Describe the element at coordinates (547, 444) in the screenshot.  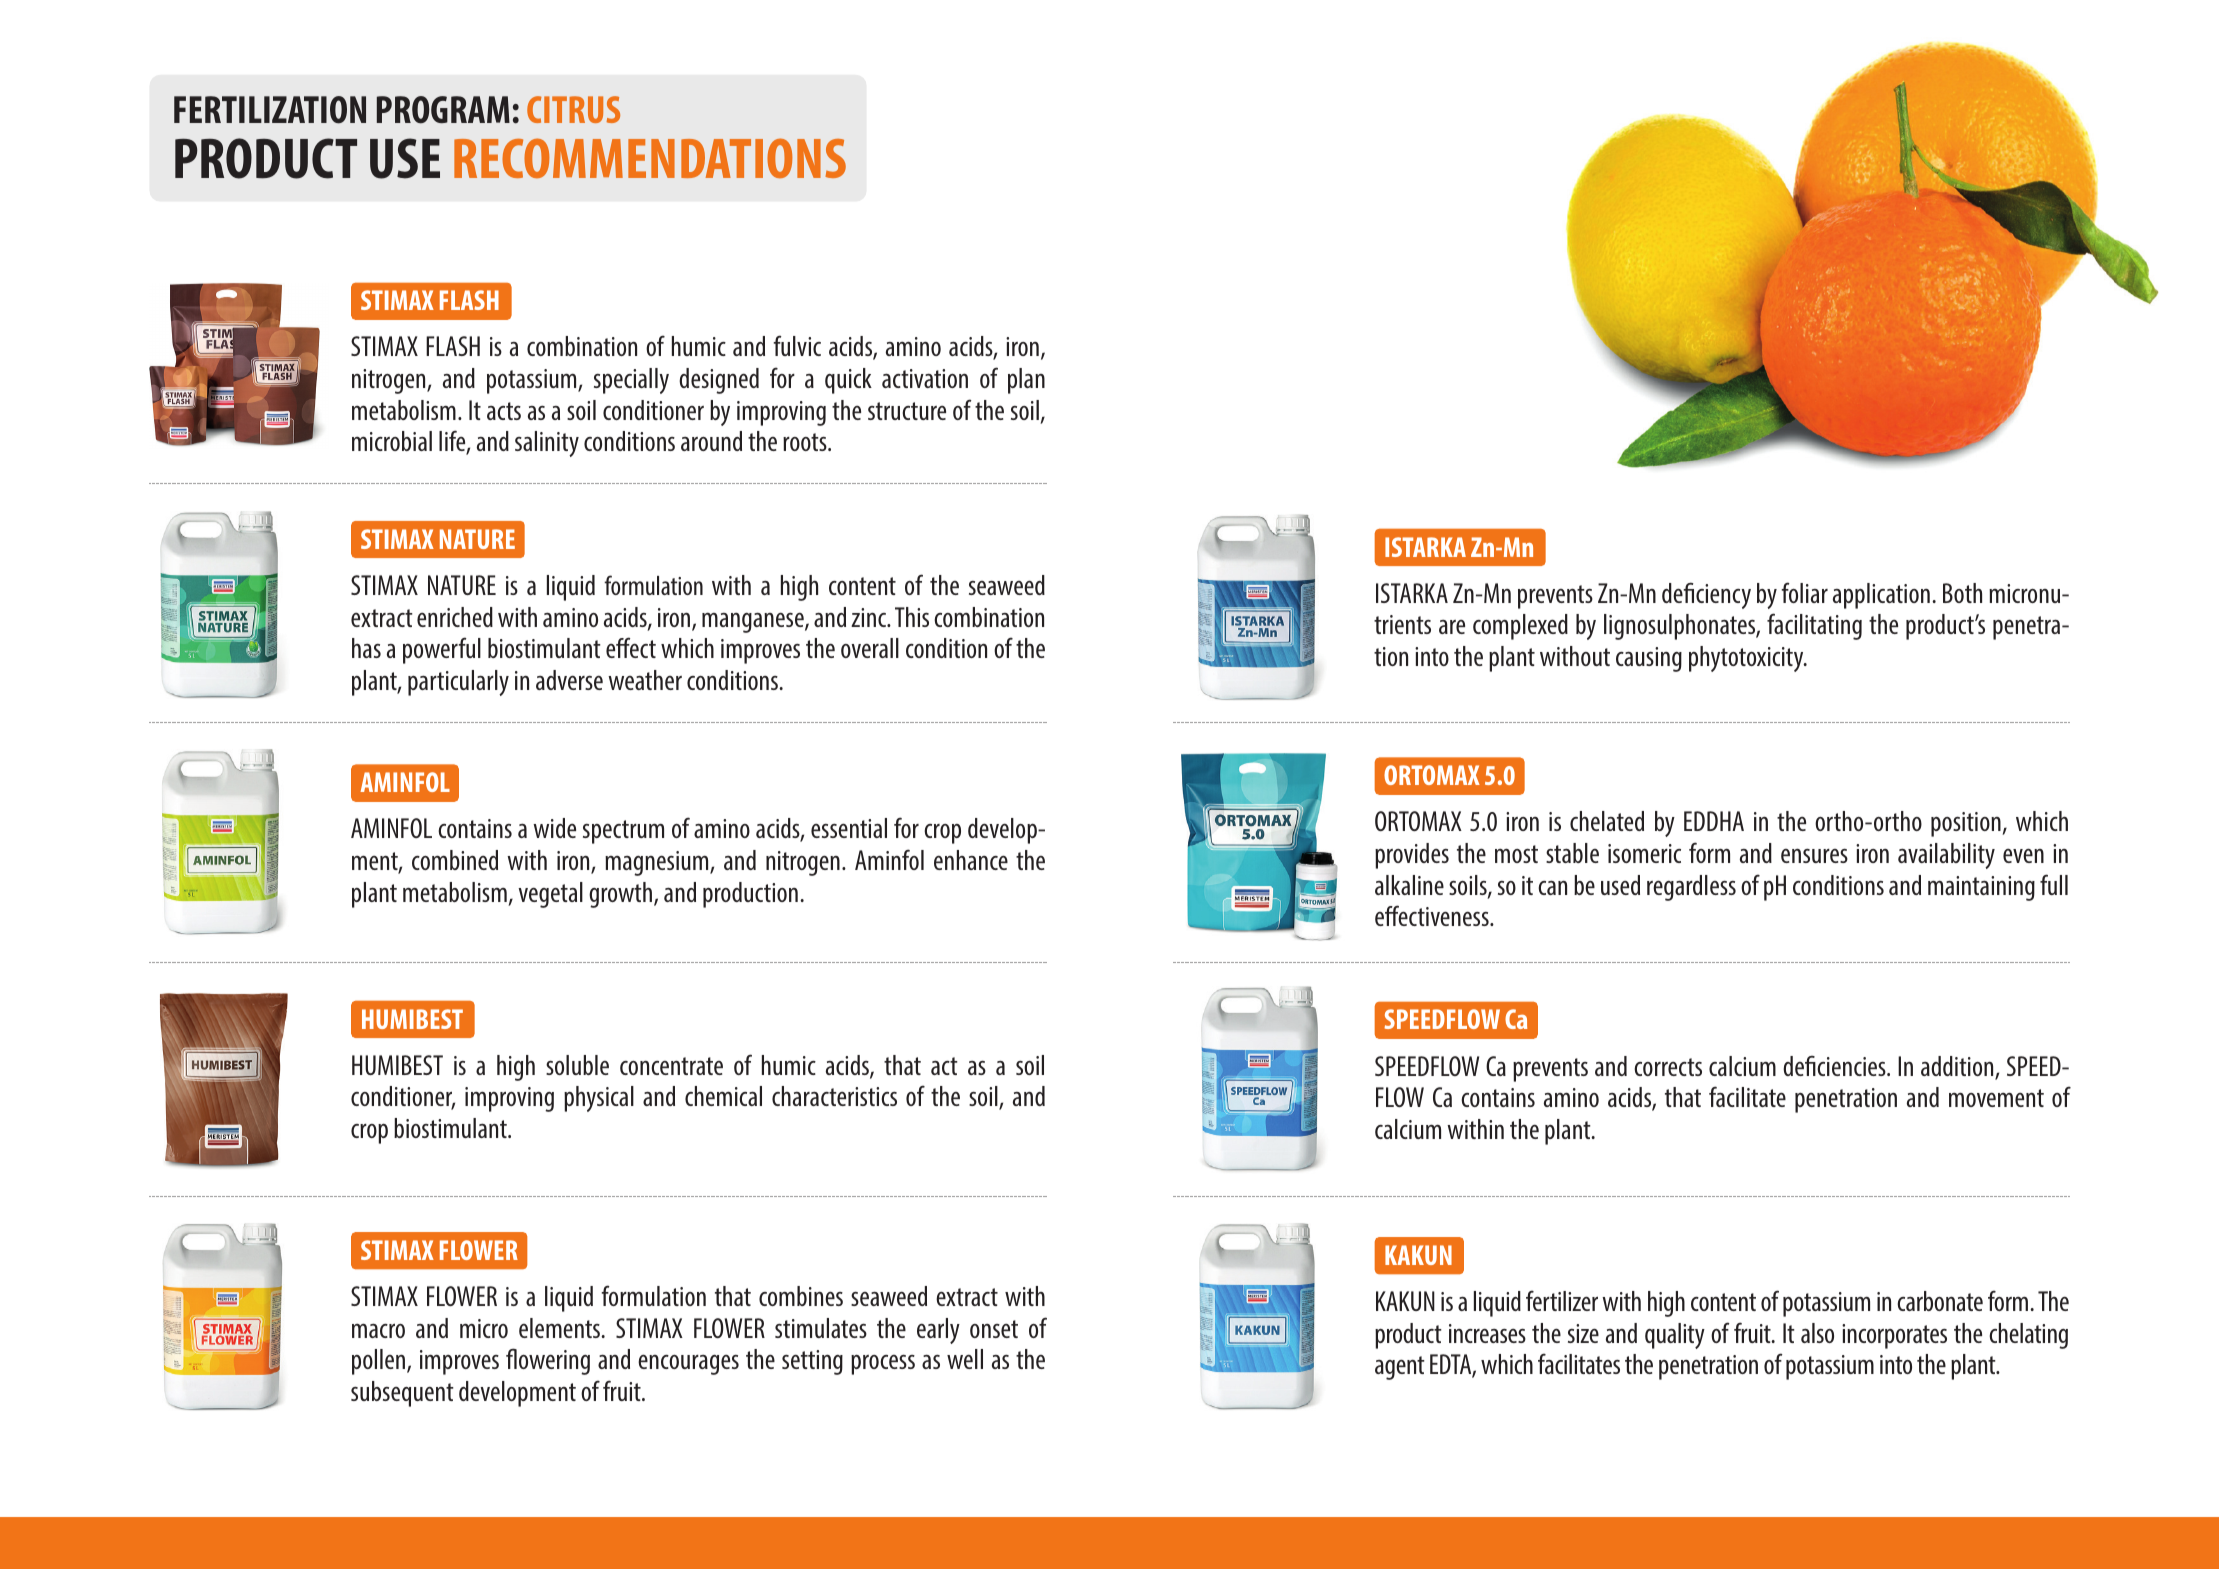
I see `salinity` at that location.
